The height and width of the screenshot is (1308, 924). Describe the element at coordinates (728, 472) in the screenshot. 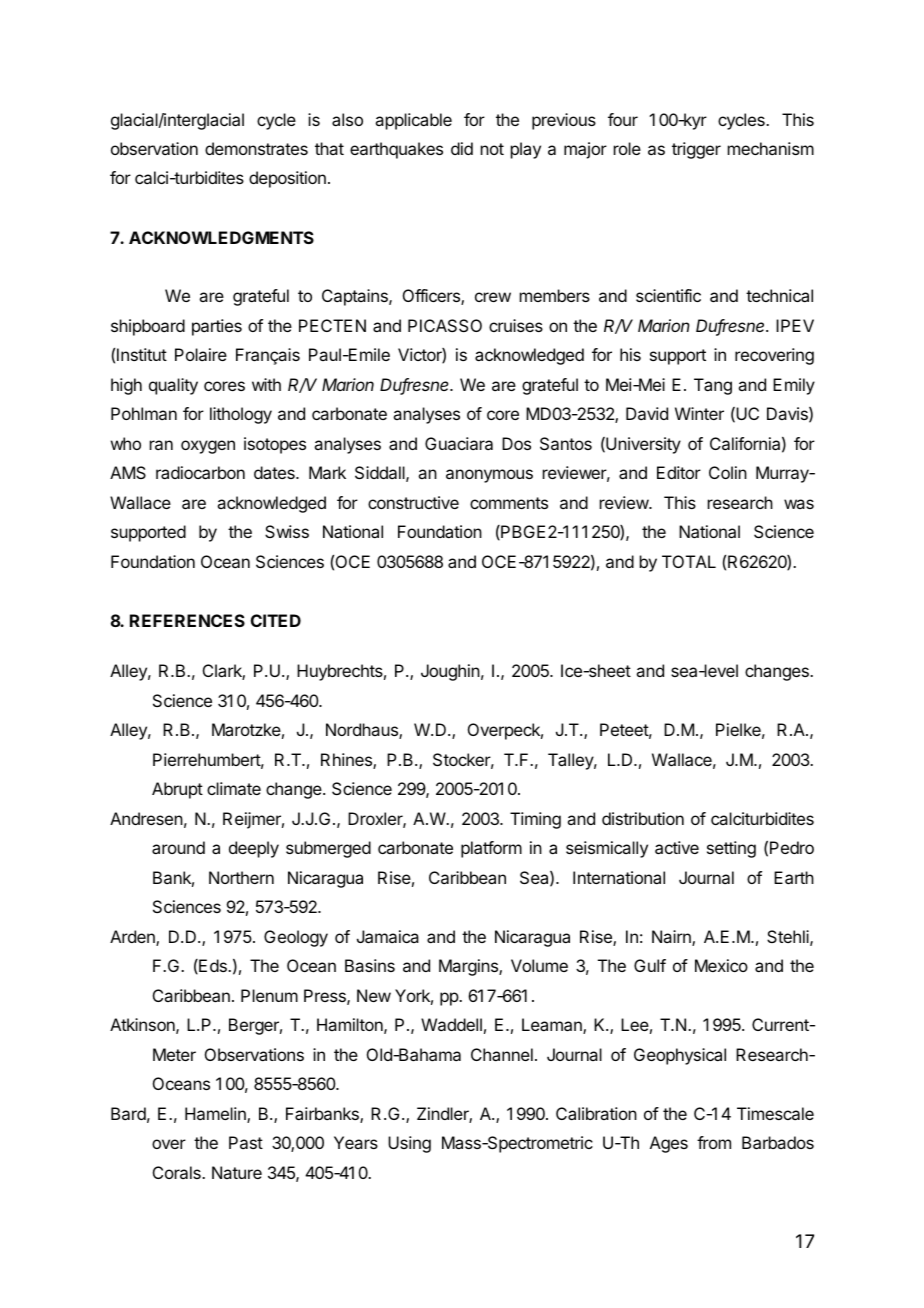

I see `Colin` at that location.
